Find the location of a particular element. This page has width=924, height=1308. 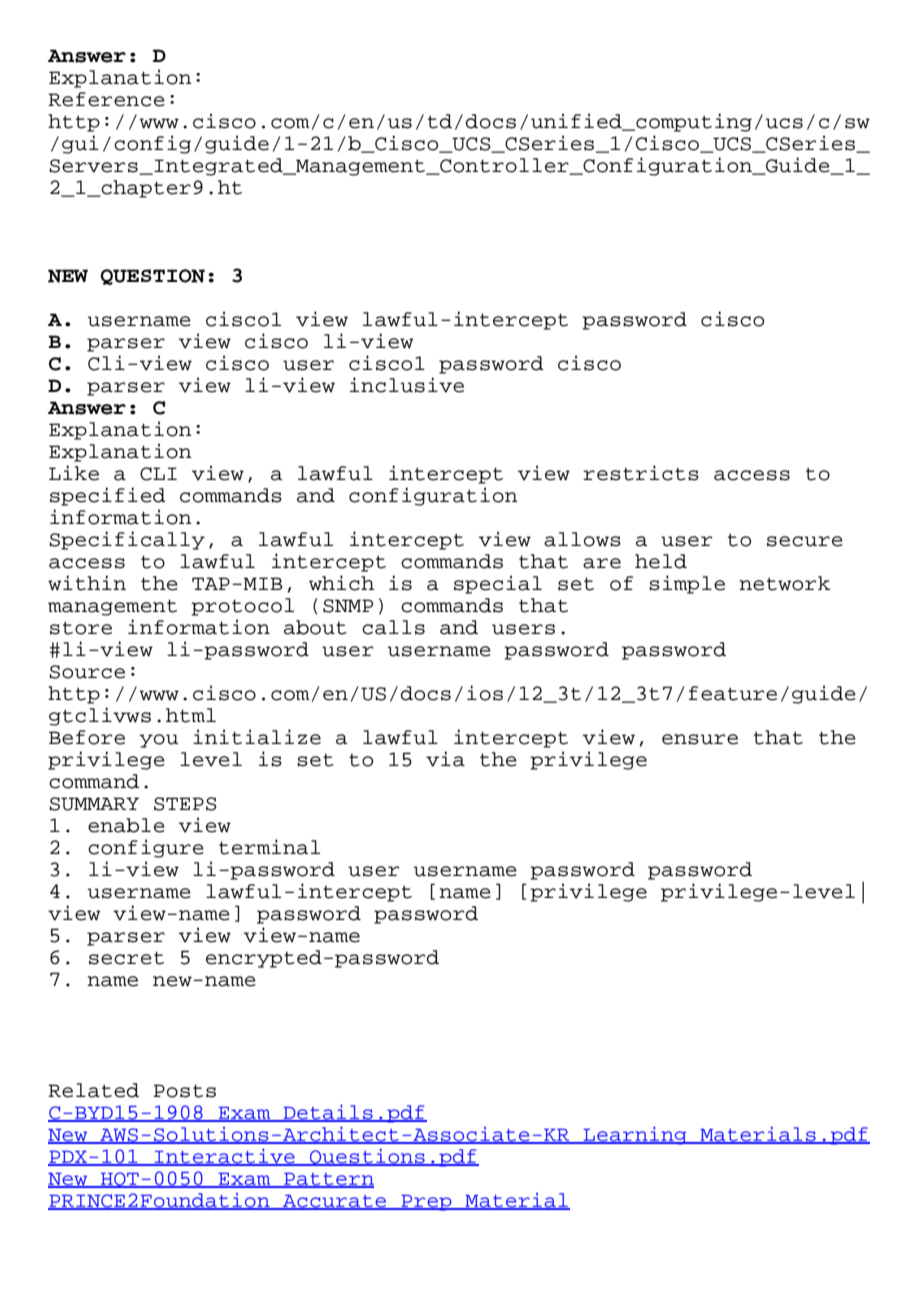

allows is located at coordinates (582, 539).
